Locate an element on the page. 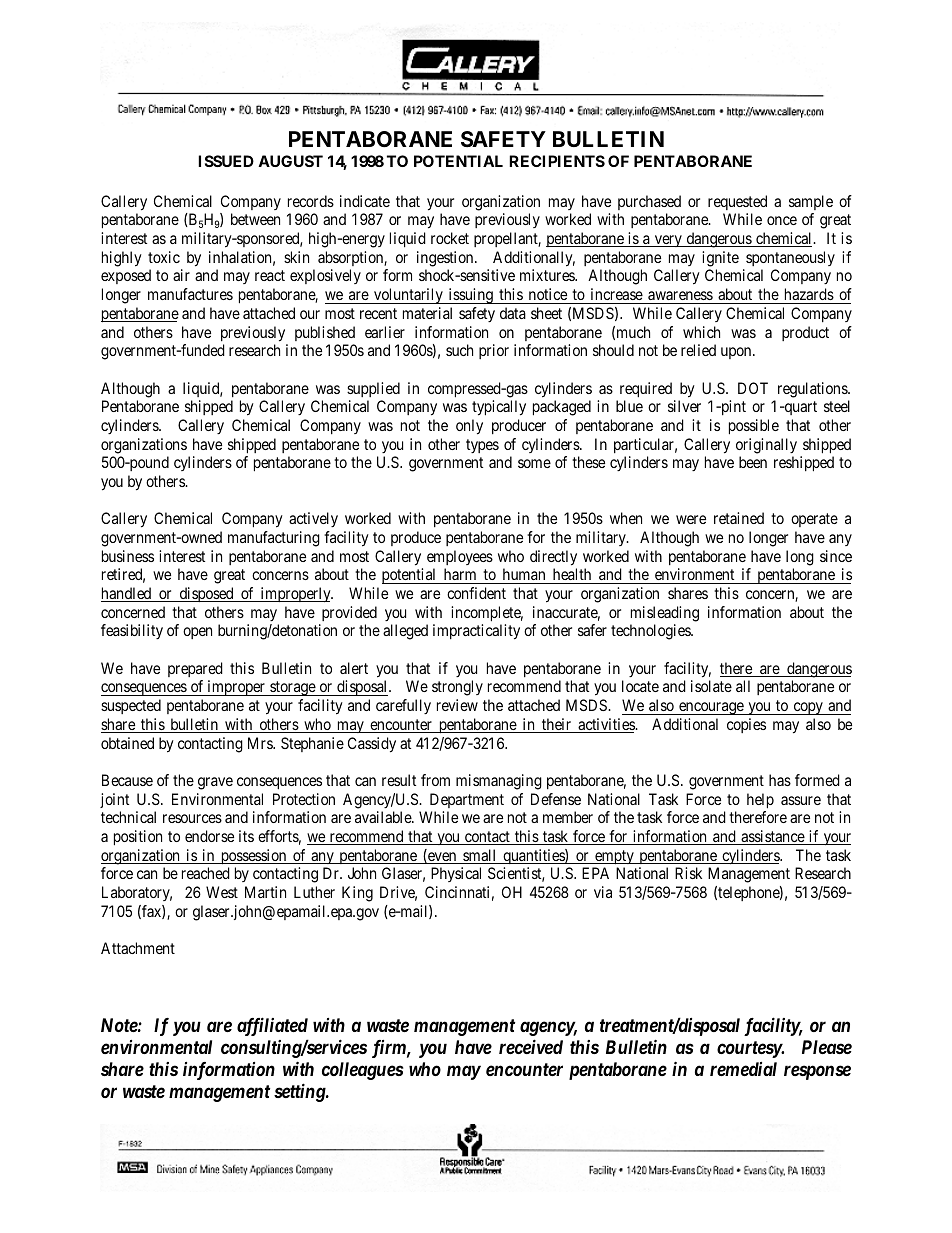 The image size is (952, 1233). RECIPIENTS is located at coordinates (557, 161).
